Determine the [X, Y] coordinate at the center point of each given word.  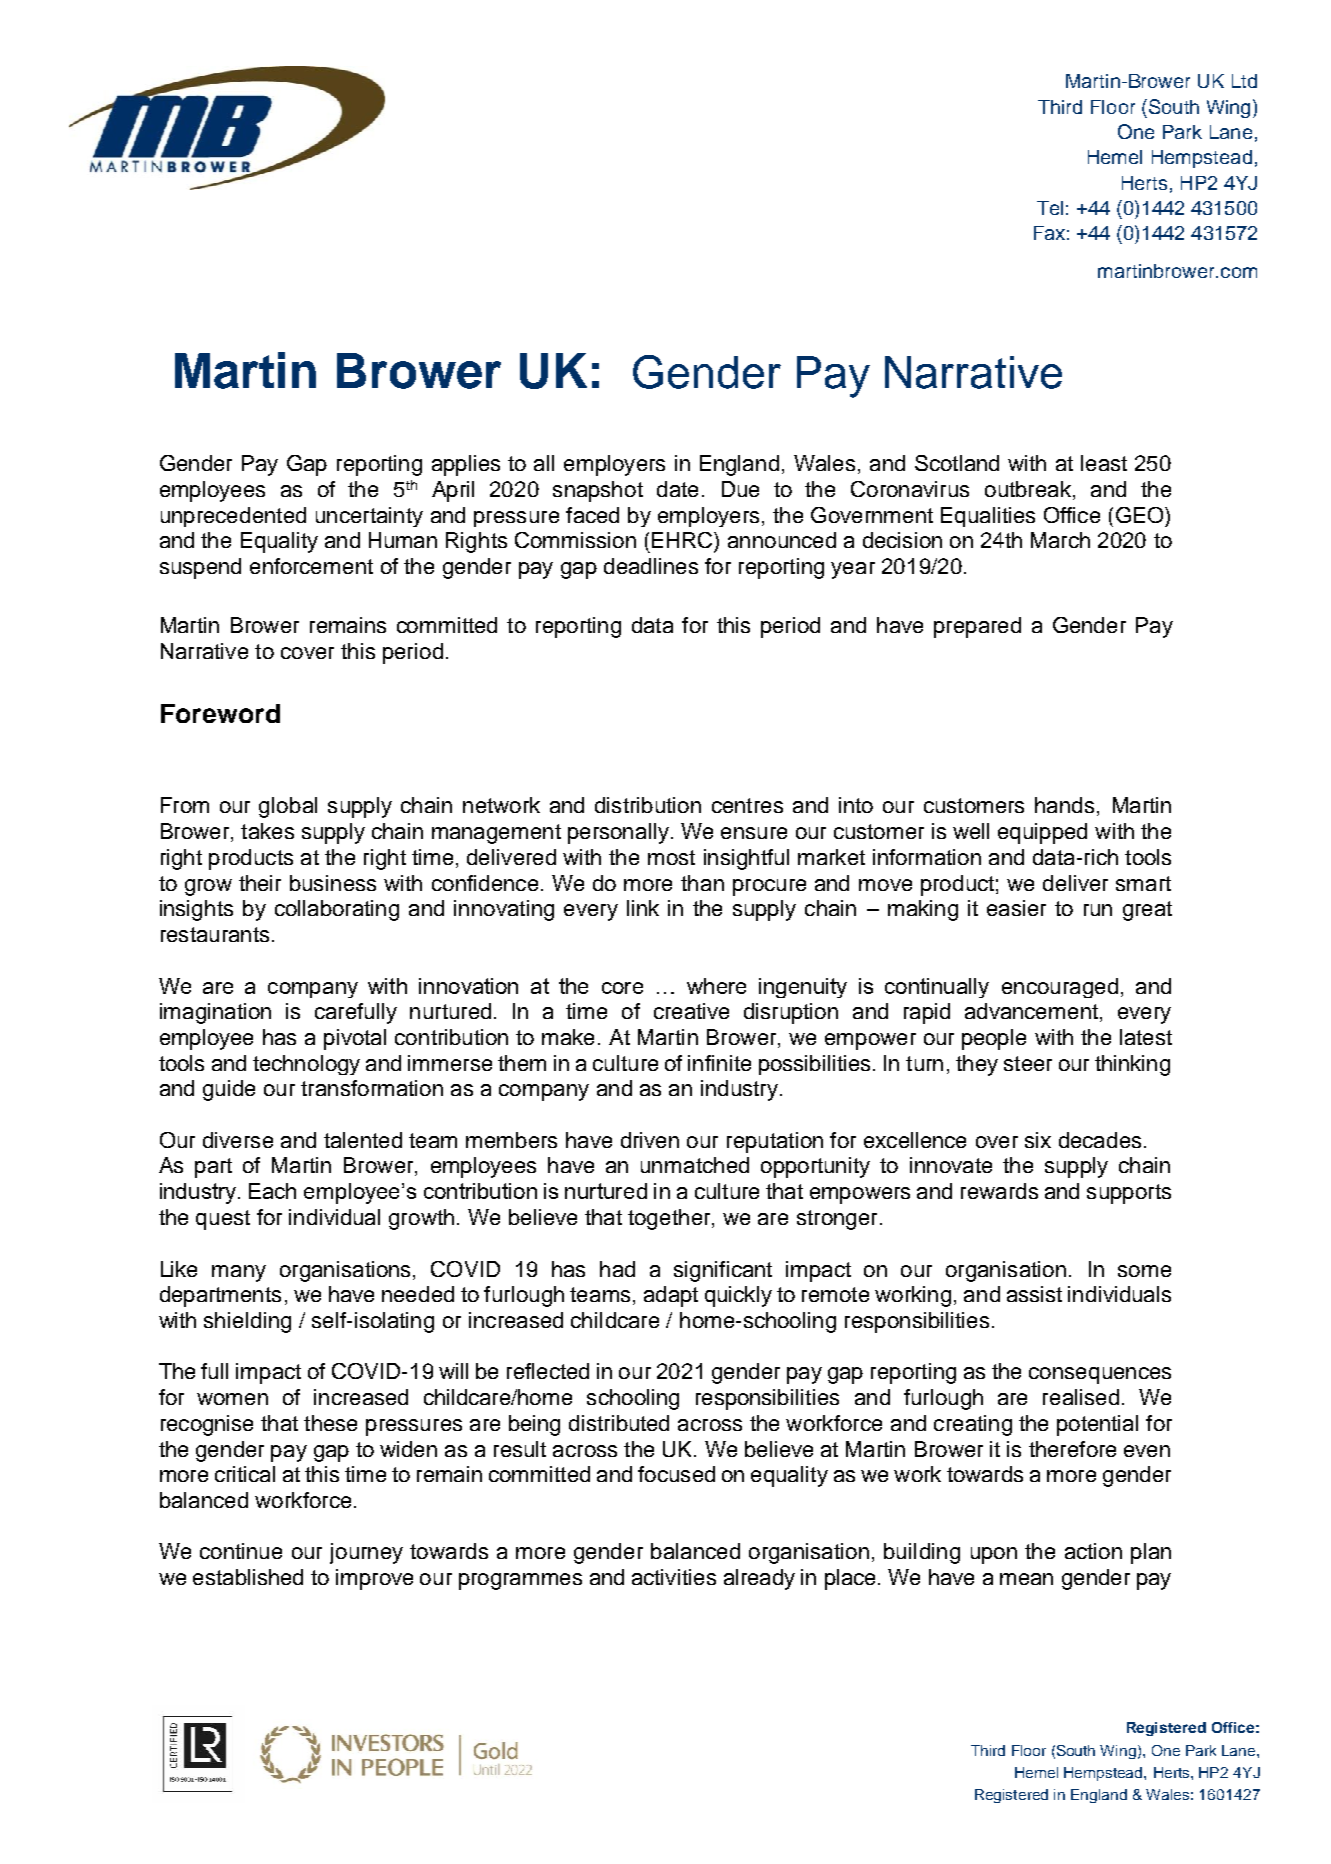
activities [674, 1577]
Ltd [1244, 81]
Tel [1050, 208]
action [1093, 1551]
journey [366, 1553]
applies [466, 465]
